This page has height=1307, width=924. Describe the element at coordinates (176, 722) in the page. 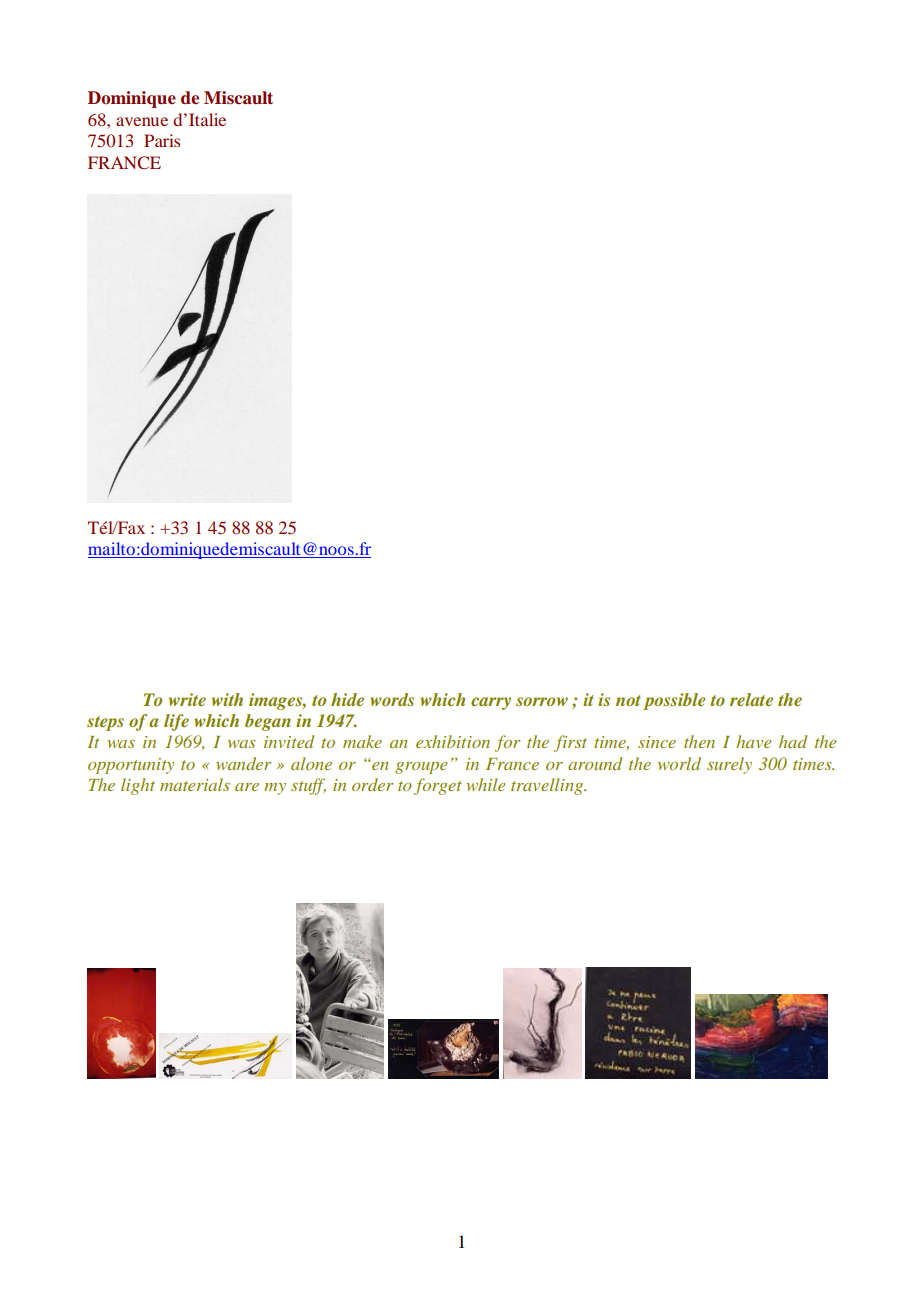

I see `life` at that location.
